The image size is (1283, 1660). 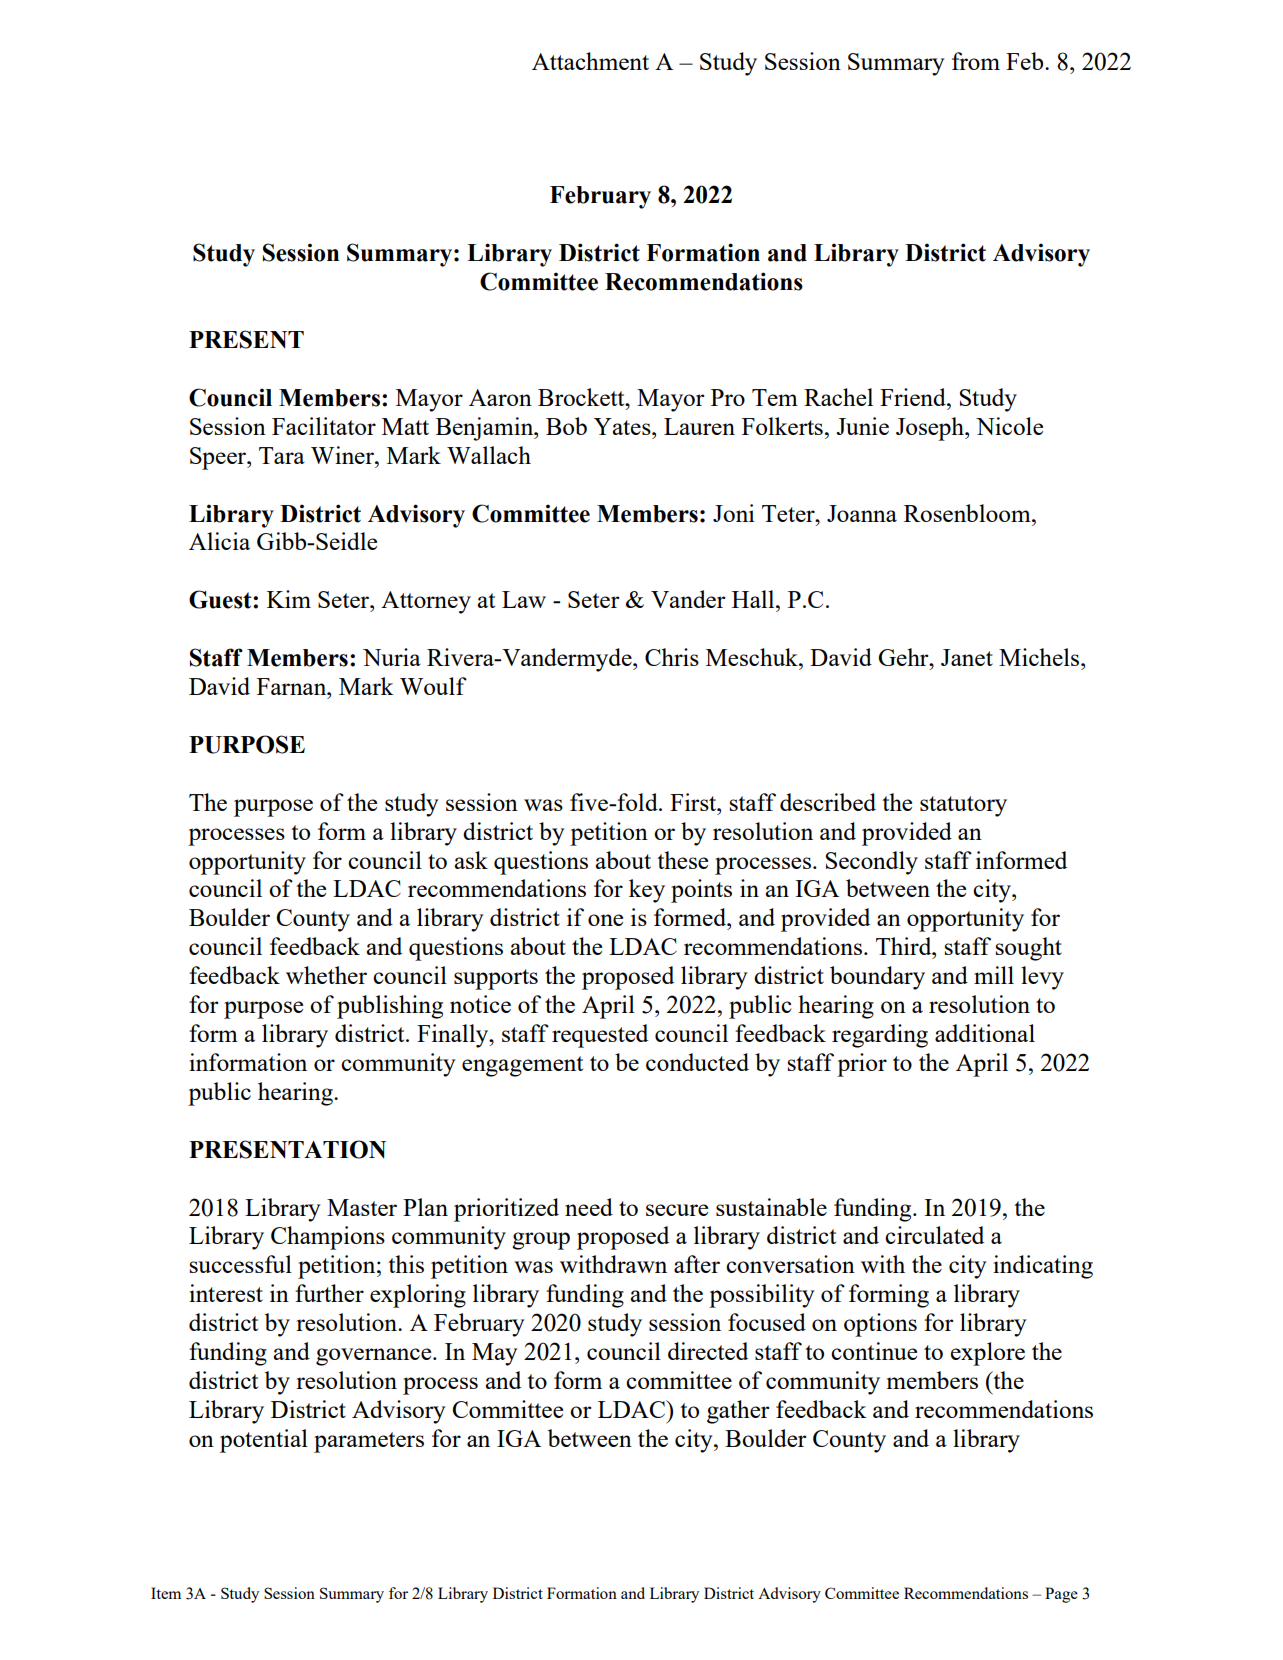 What do you see at coordinates (682, 860) in the screenshot?
I see `these` at bounding box center [682, 860].
